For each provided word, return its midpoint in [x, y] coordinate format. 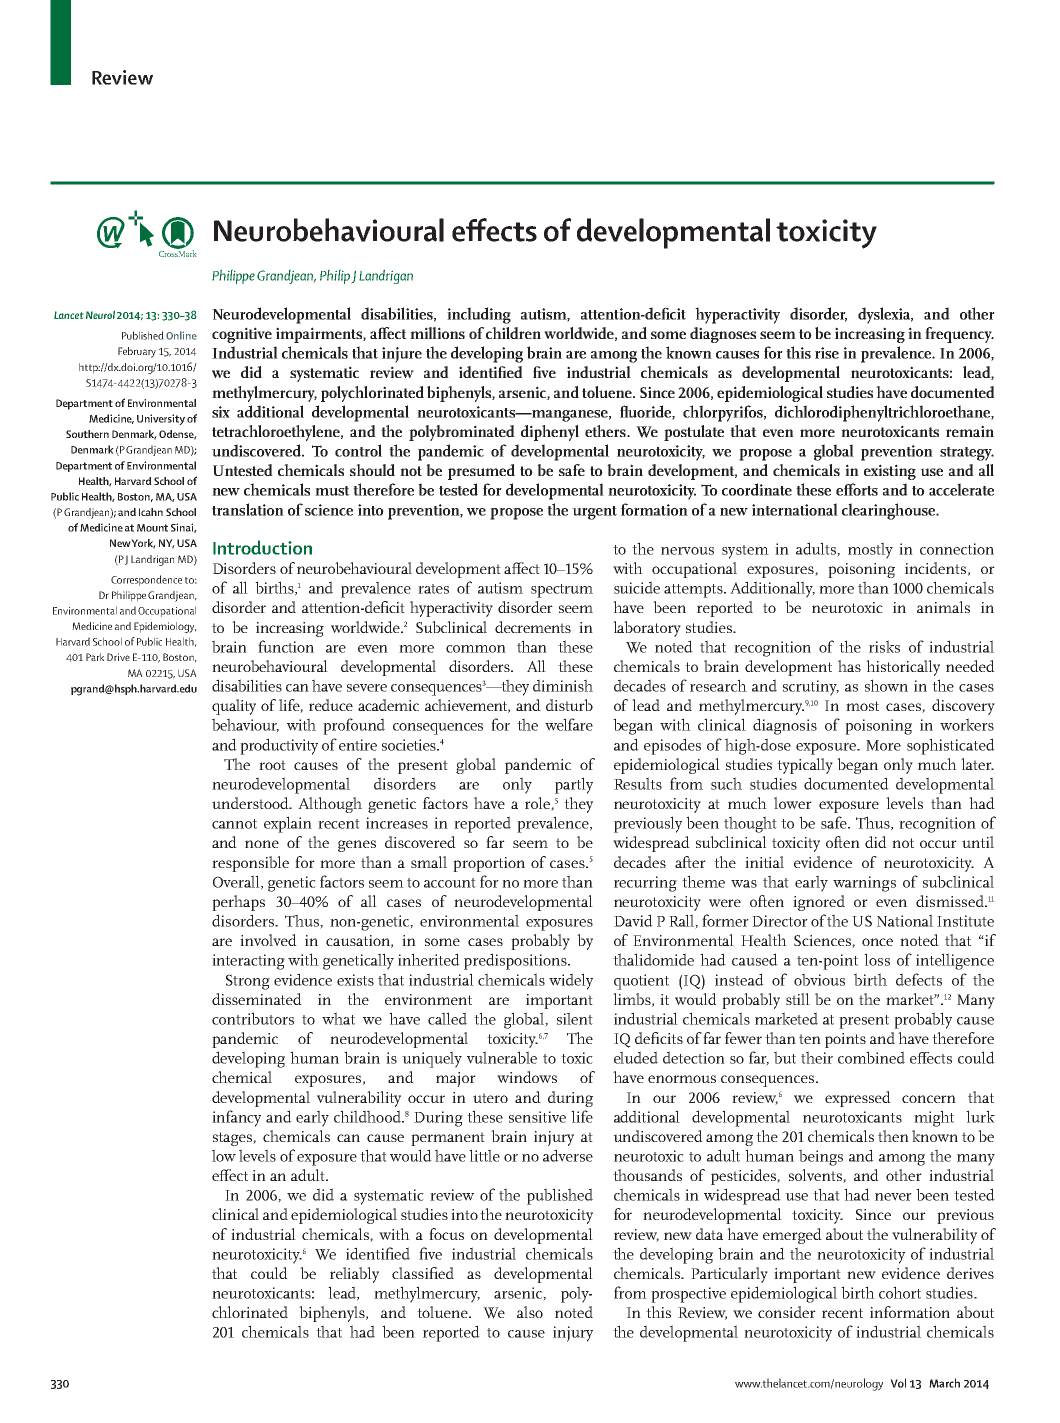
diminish [563, 685]
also [530, 1312]
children [513, 333]
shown [886, 685]
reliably [354, 1275]
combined [871, 1057]
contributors [253, 1018]
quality [234, 707]
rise [827, 353]
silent [575, 1018]
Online [181, 335]
